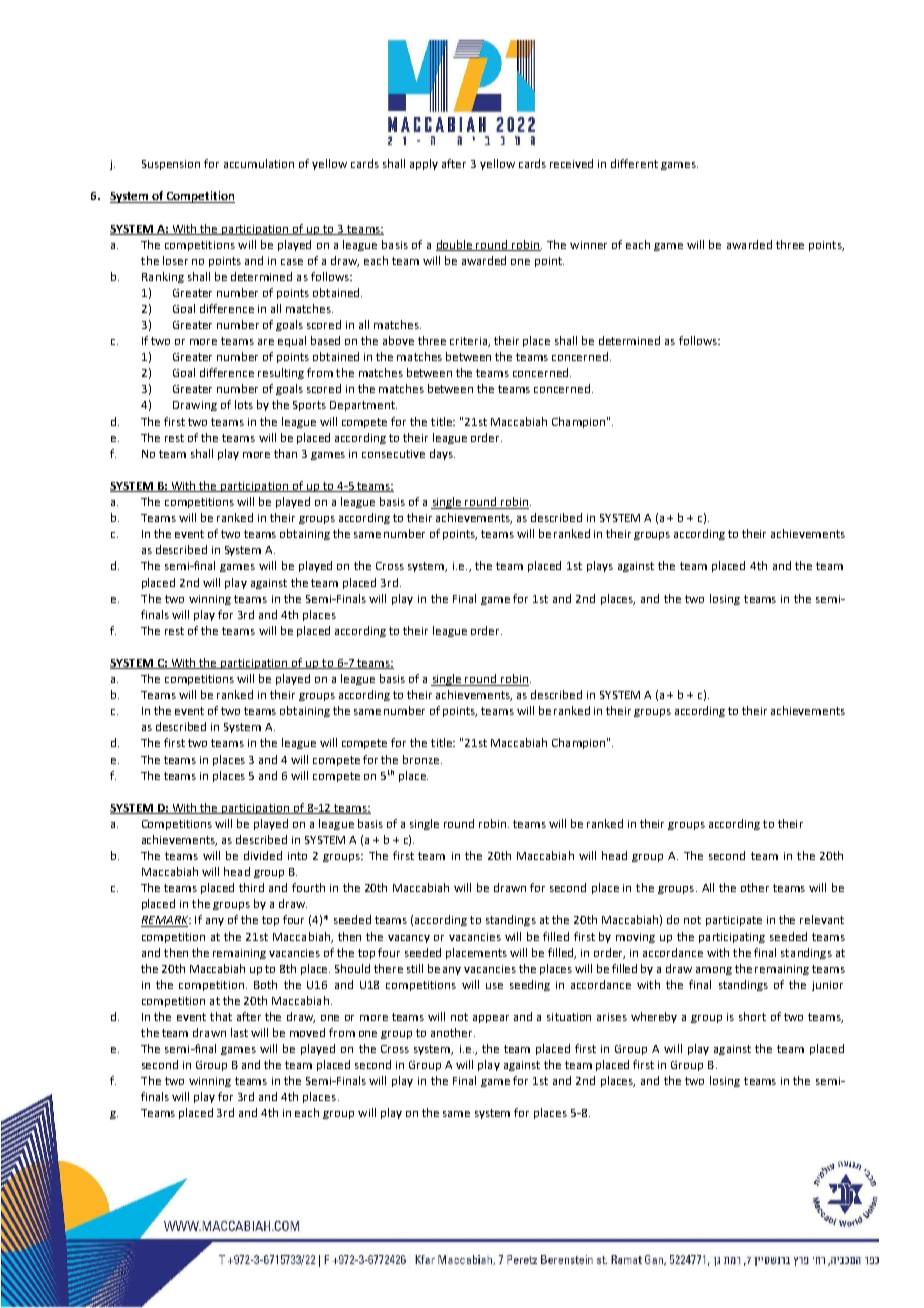 This screenshot has width=924, height=1308. What do you see at coordinates (491, 1019) in the screenshot?
I see `appear` at bounding box center [491, 1019].
